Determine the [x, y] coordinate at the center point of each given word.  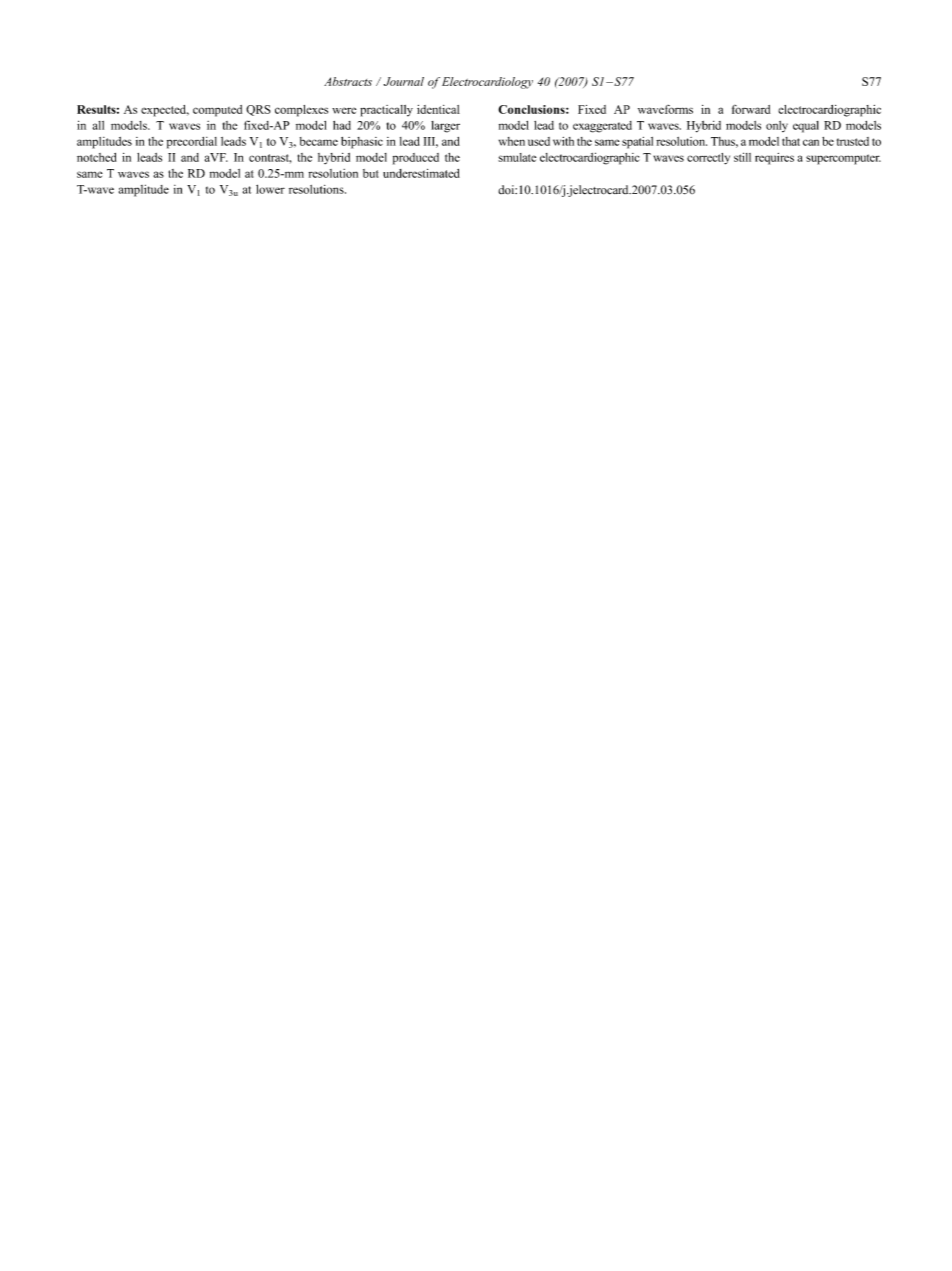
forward [751, 109]
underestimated [421, 173]
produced [416, 159]
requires [774, 159]
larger [445, 127]
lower [270, 189]
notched [96, 157]
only [777, 126]
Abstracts [348, 81]
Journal [404, 81]
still [742, 157]
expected [165, 111]
